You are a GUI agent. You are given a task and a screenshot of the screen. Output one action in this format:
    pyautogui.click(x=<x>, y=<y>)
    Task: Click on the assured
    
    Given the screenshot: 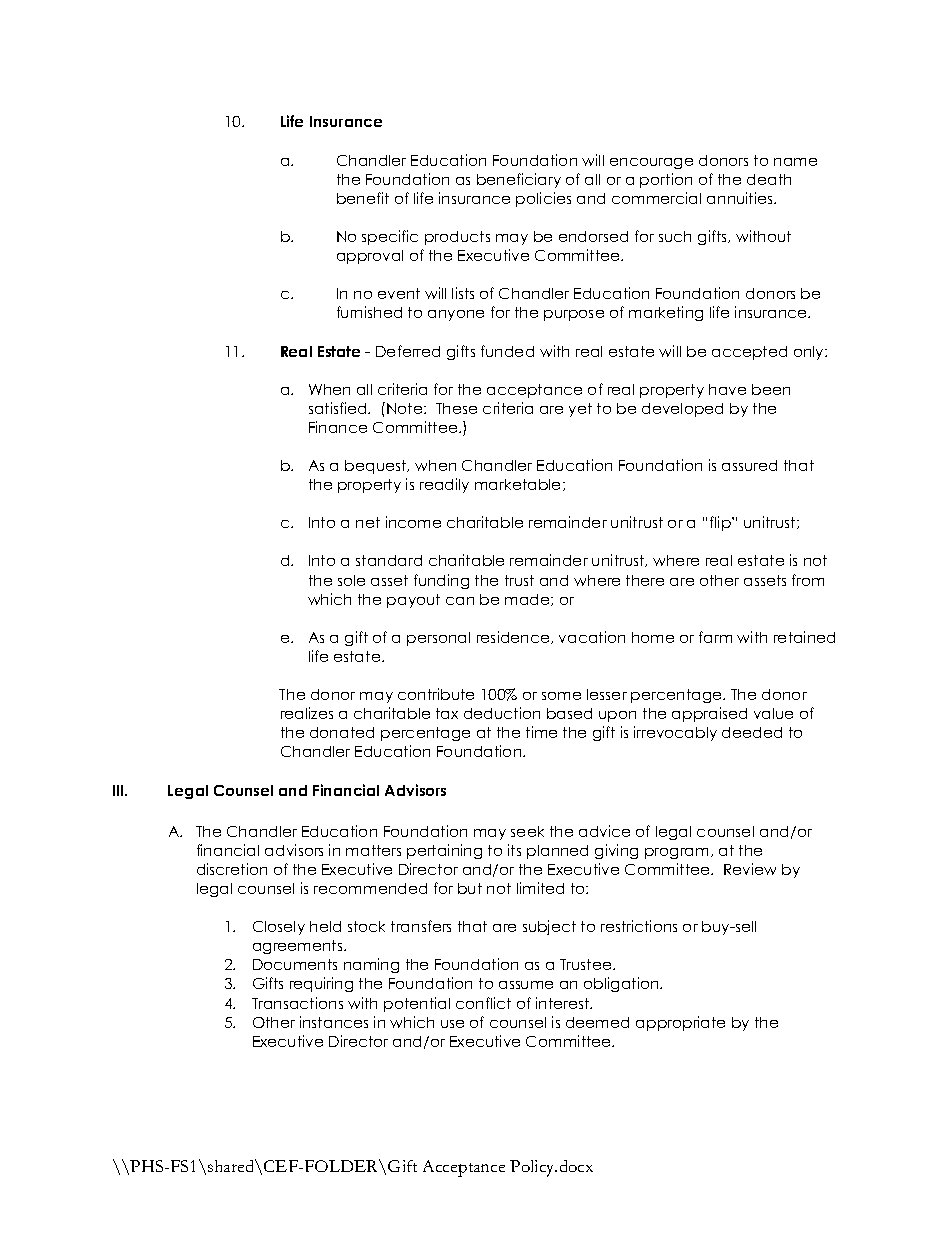 What is the action you would take?
    pyautogui.click(x=749, y=465)
